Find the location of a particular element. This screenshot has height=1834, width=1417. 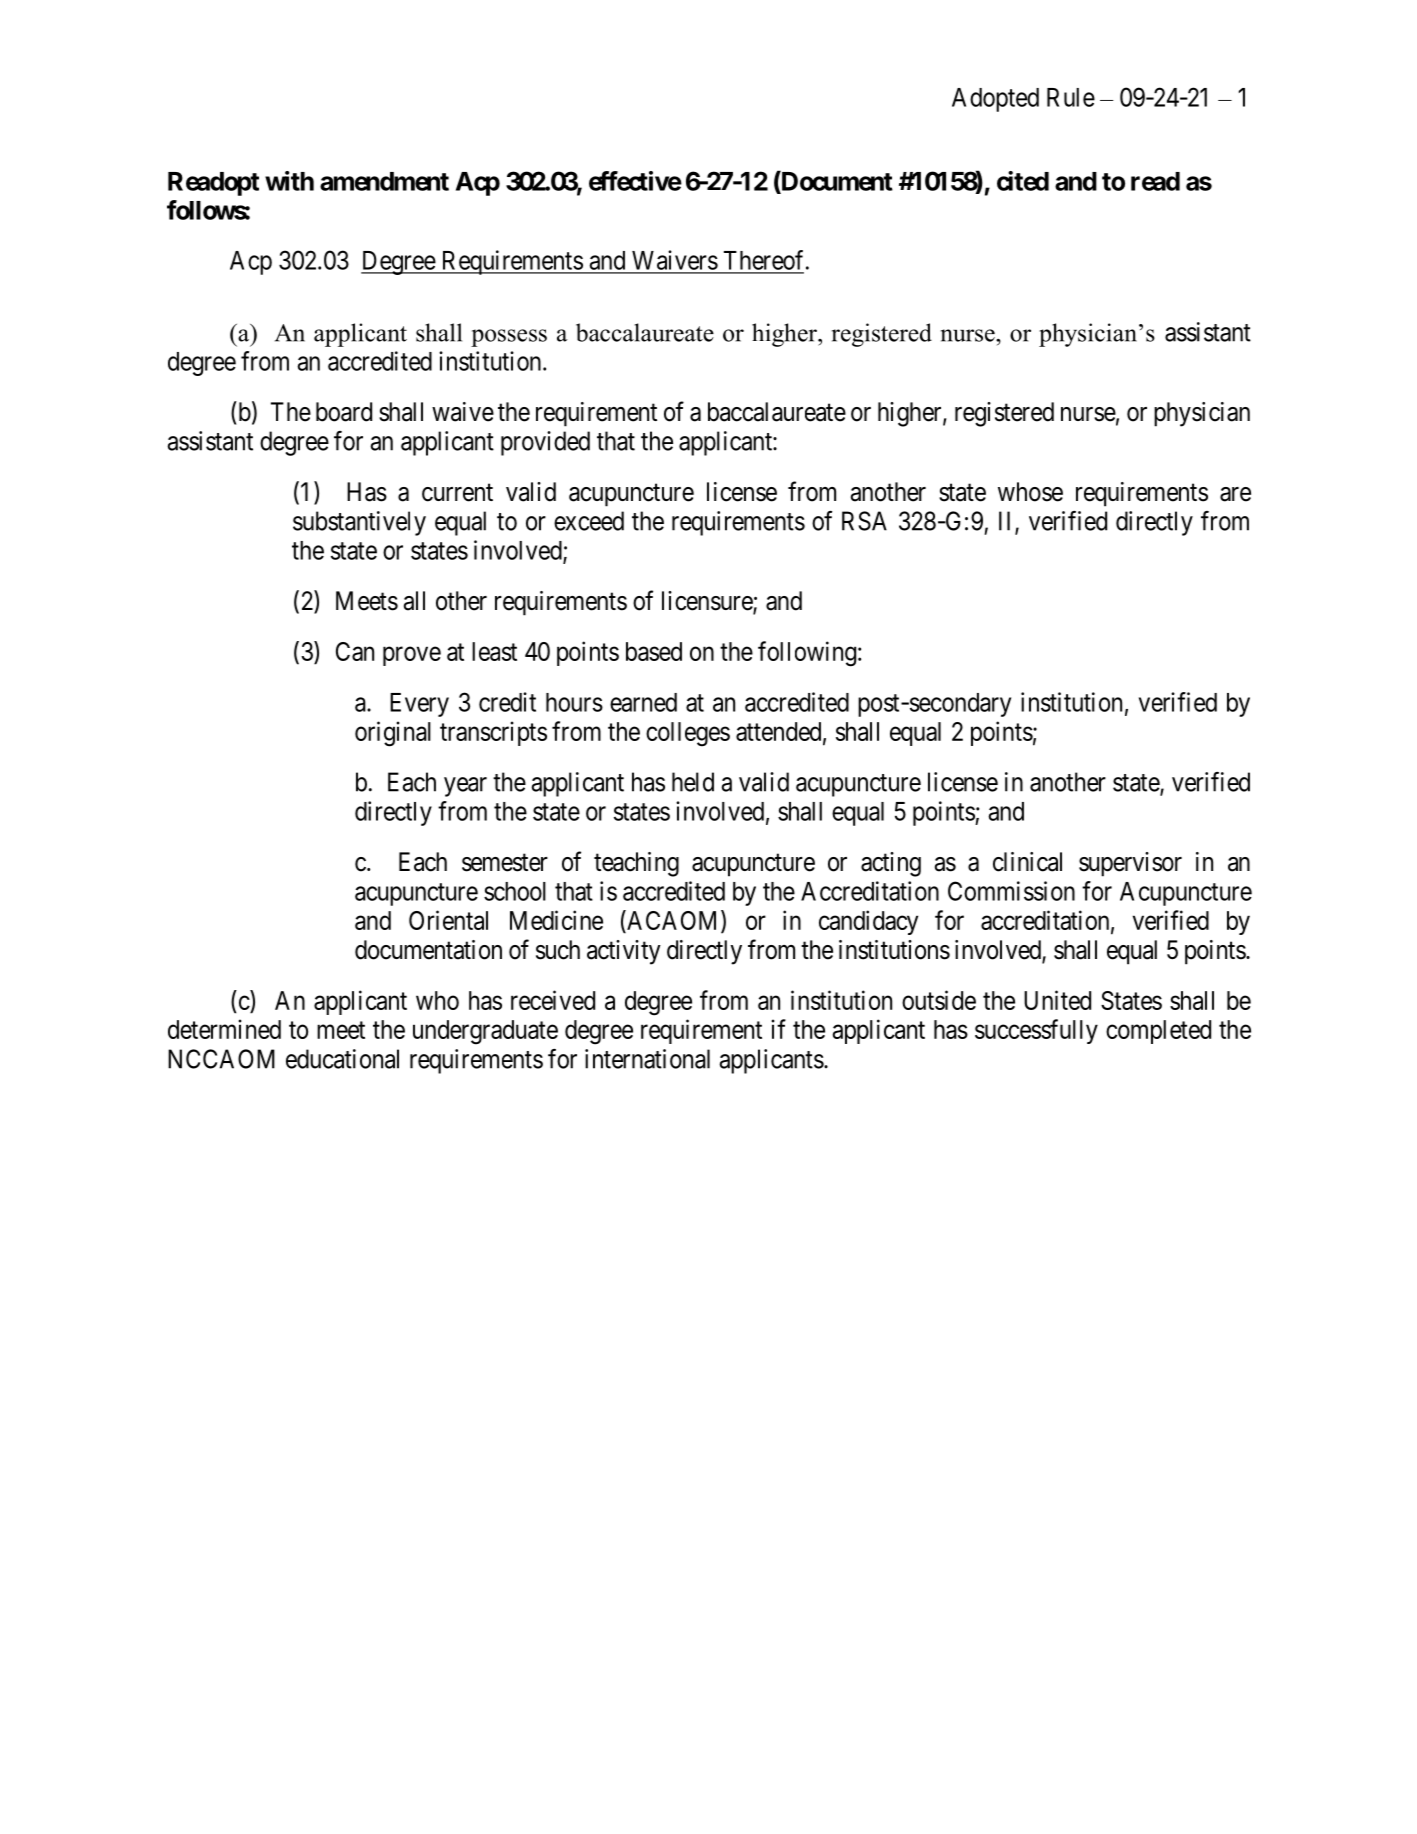

educational is located at coordinates (342, 1059).
